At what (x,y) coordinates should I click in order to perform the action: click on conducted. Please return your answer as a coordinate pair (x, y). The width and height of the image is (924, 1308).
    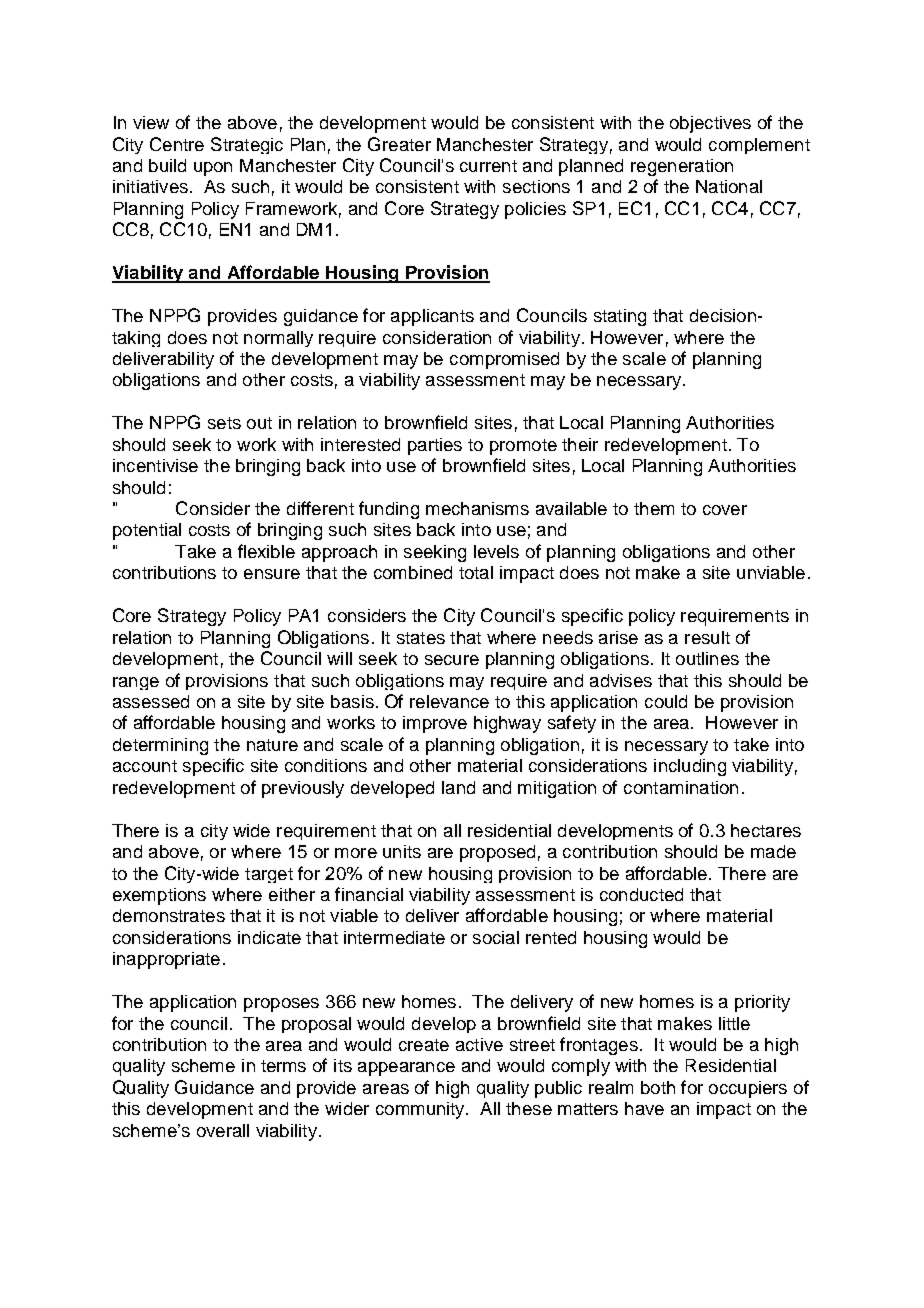
    Looking at the image, I should click on (641, 894).
